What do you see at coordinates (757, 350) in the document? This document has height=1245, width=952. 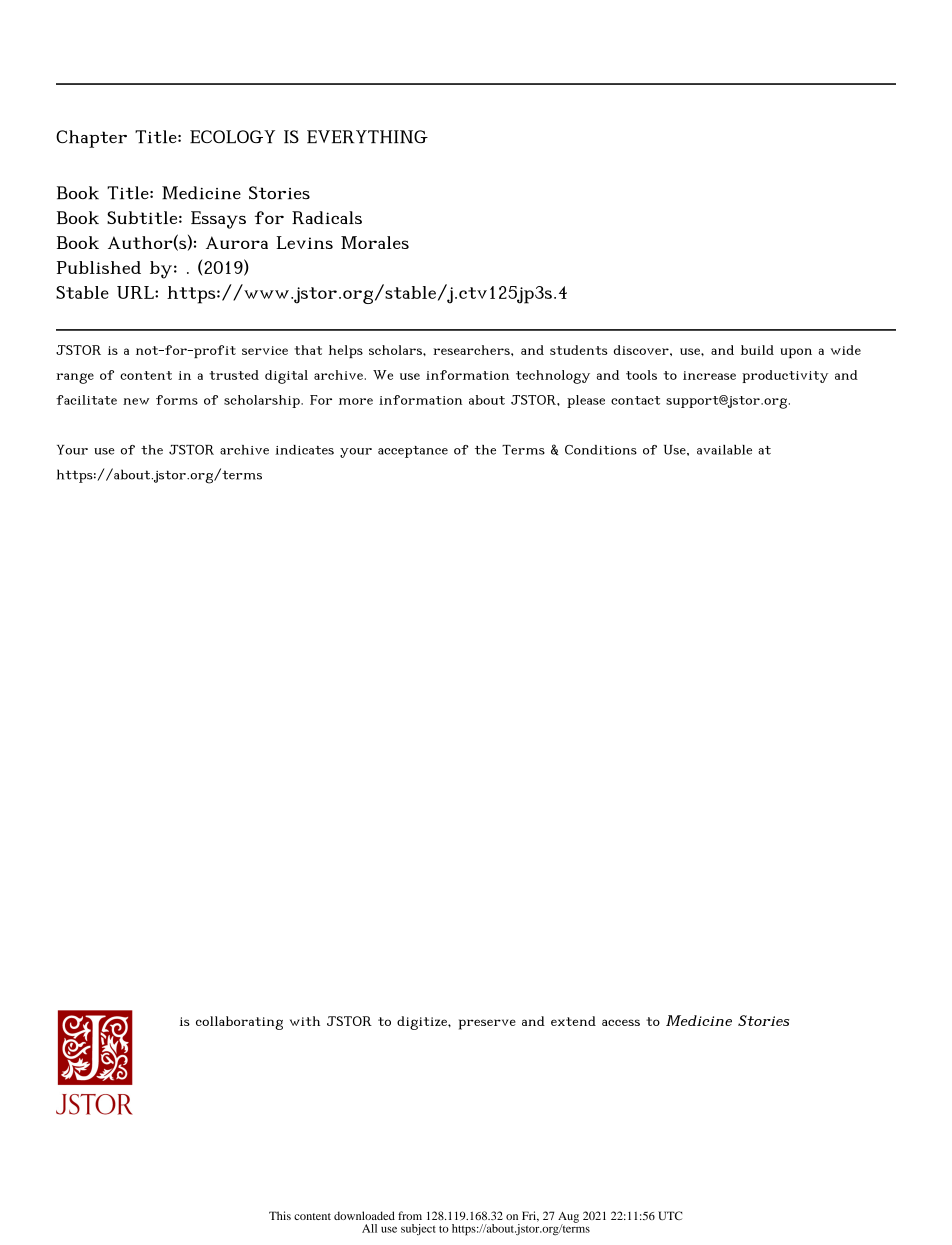 I see `build` at bounding box center [757, 350].
